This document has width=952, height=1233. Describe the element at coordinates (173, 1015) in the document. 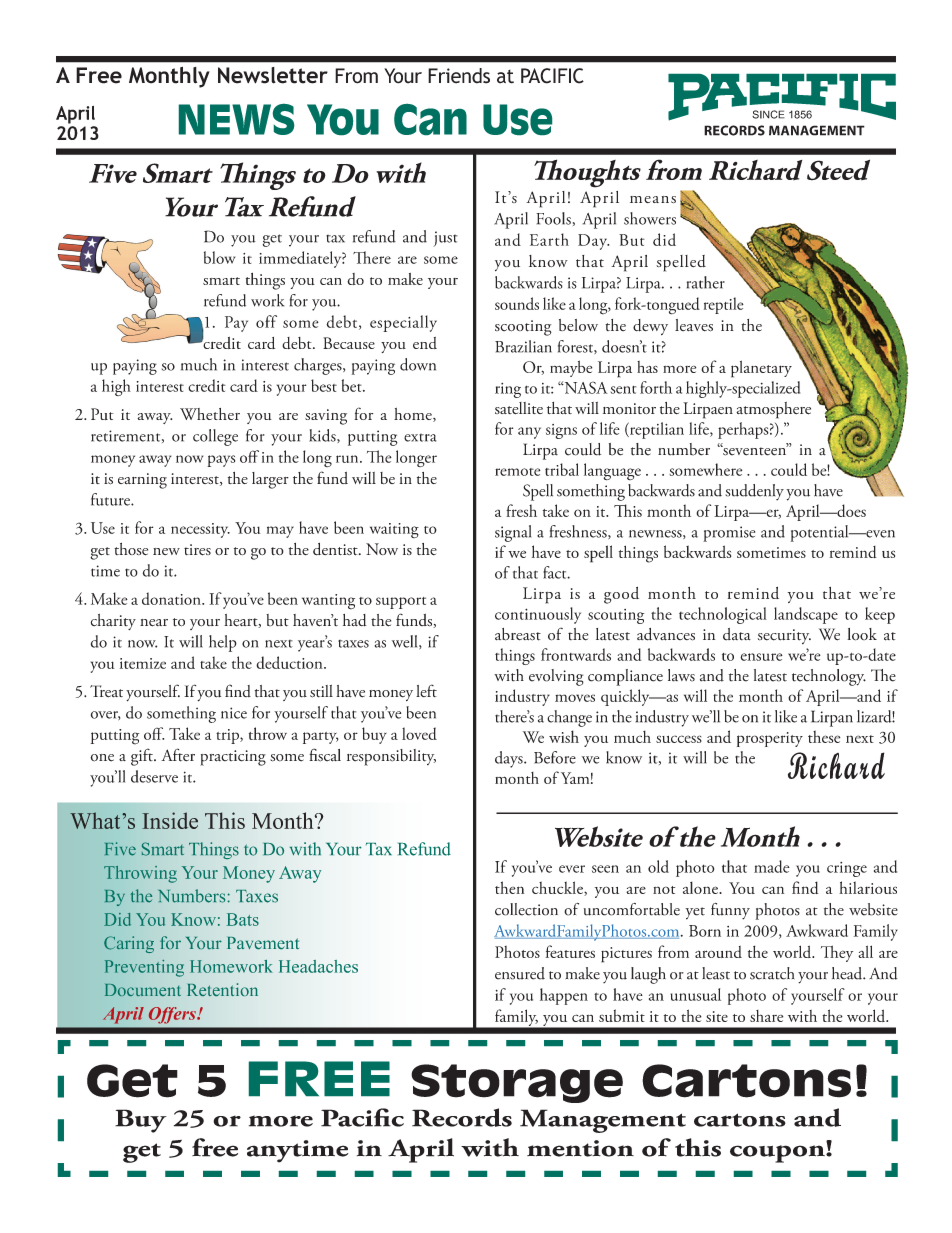

I see `Offers` at that location.
